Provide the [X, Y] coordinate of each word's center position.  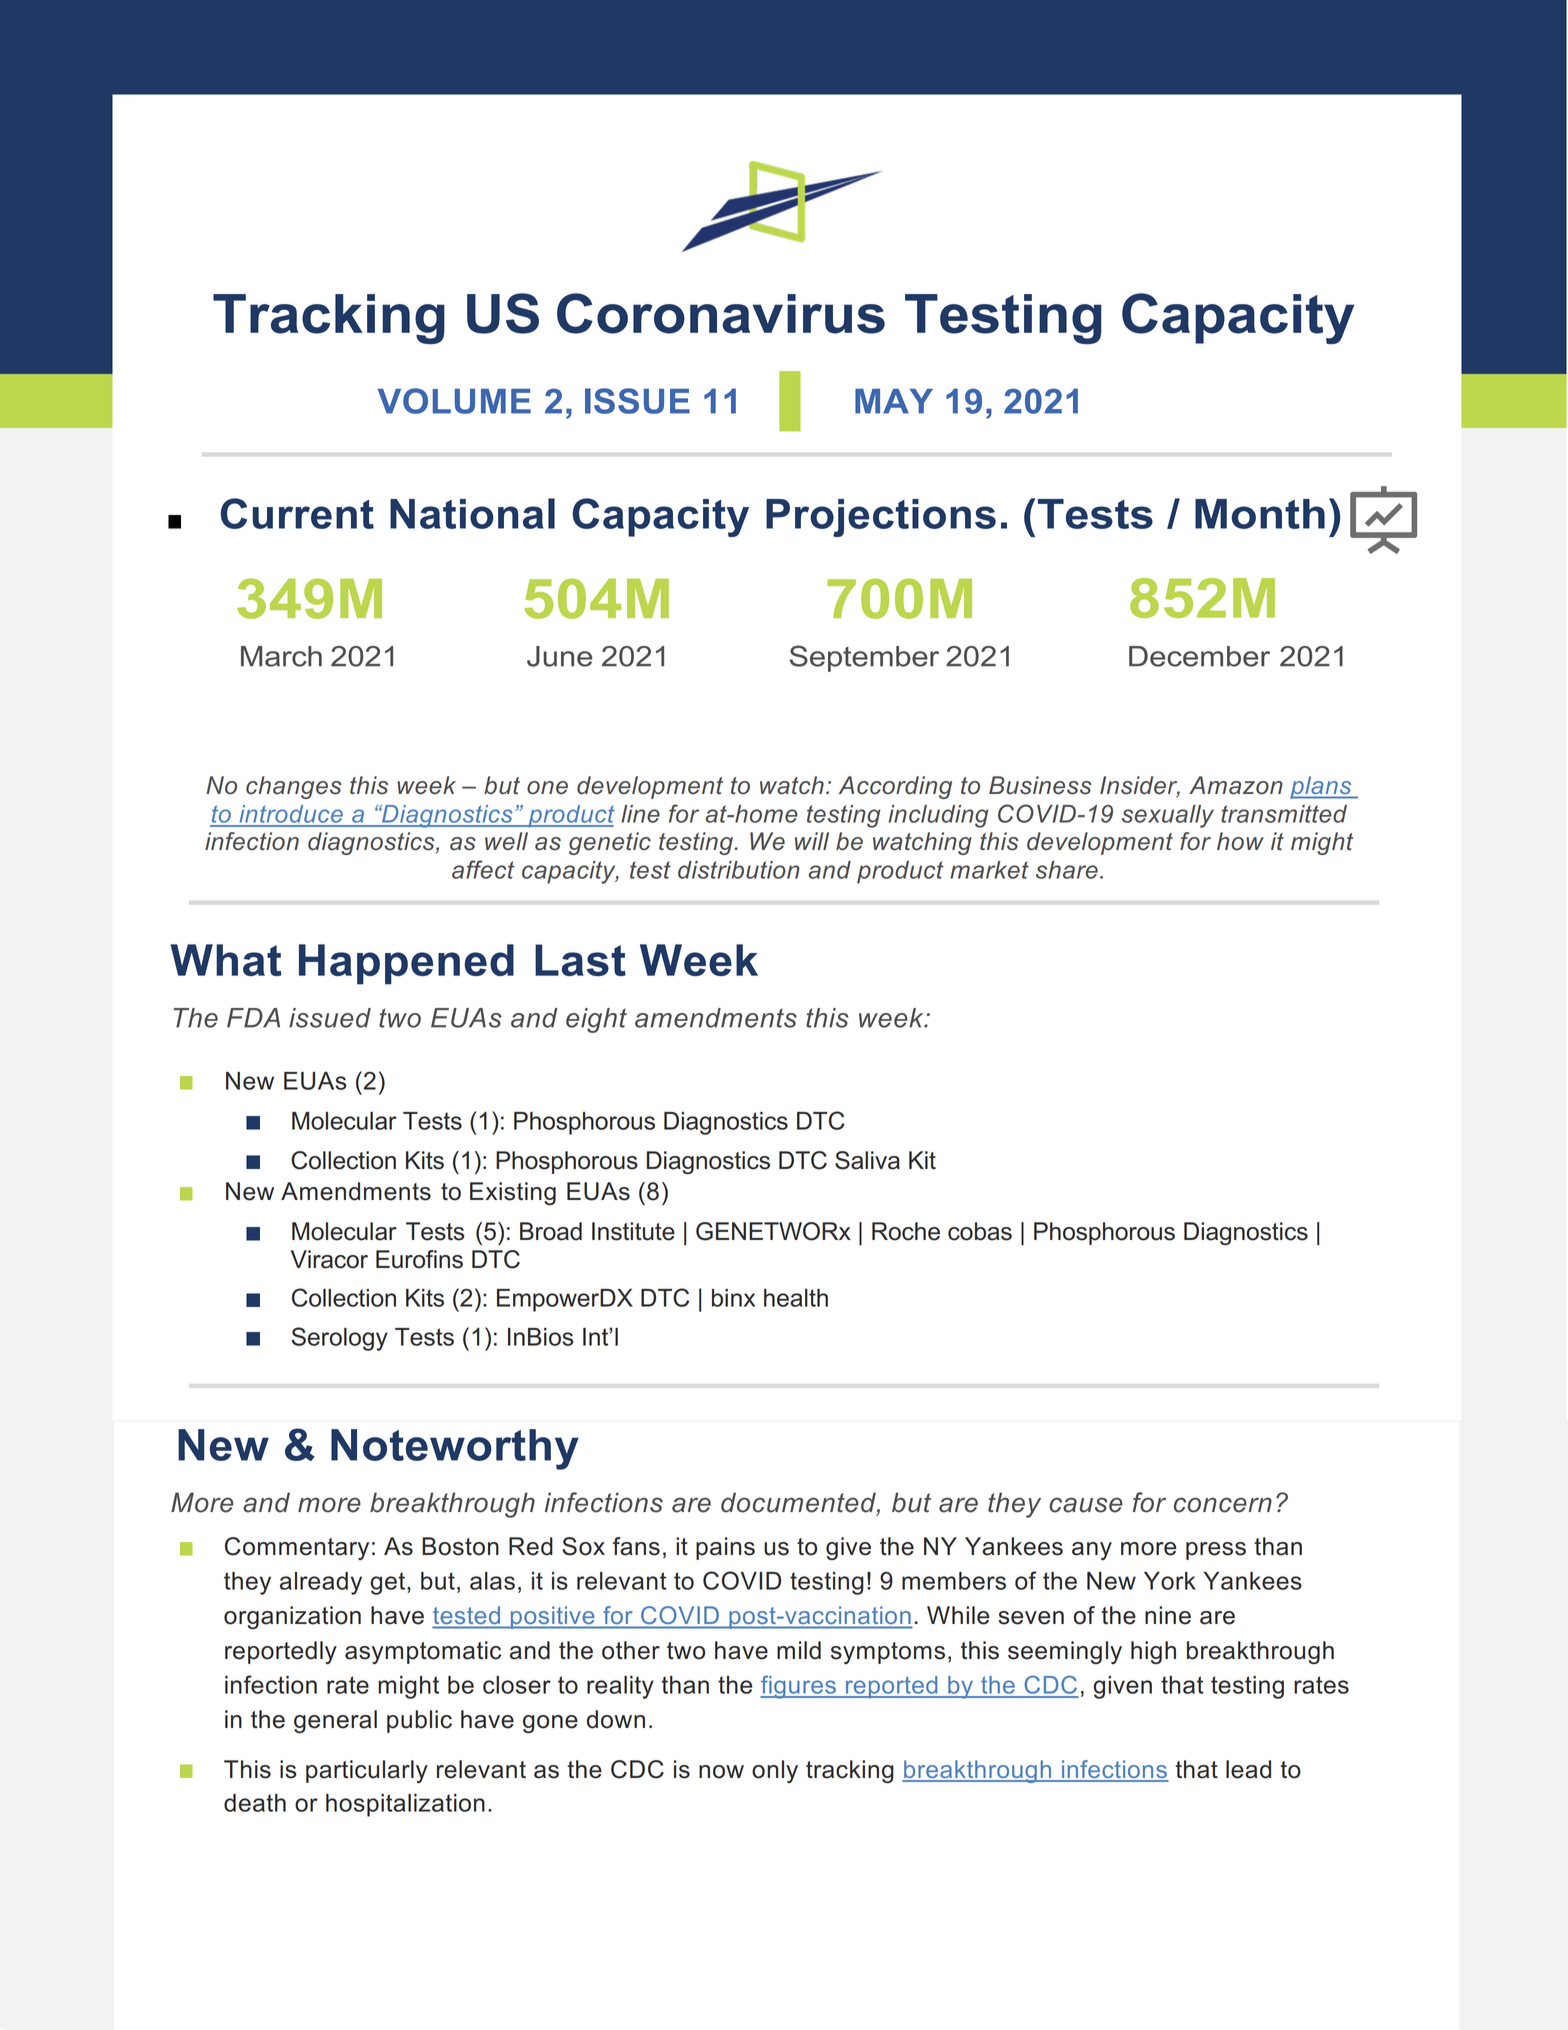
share [1067, 870]
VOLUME [454, 401]
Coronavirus [721, 313]
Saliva [867, 1160]
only [775, 1771]
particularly [367, 1771]
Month [1260, 514]
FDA [253, 1018]
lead [1248, 1769]
